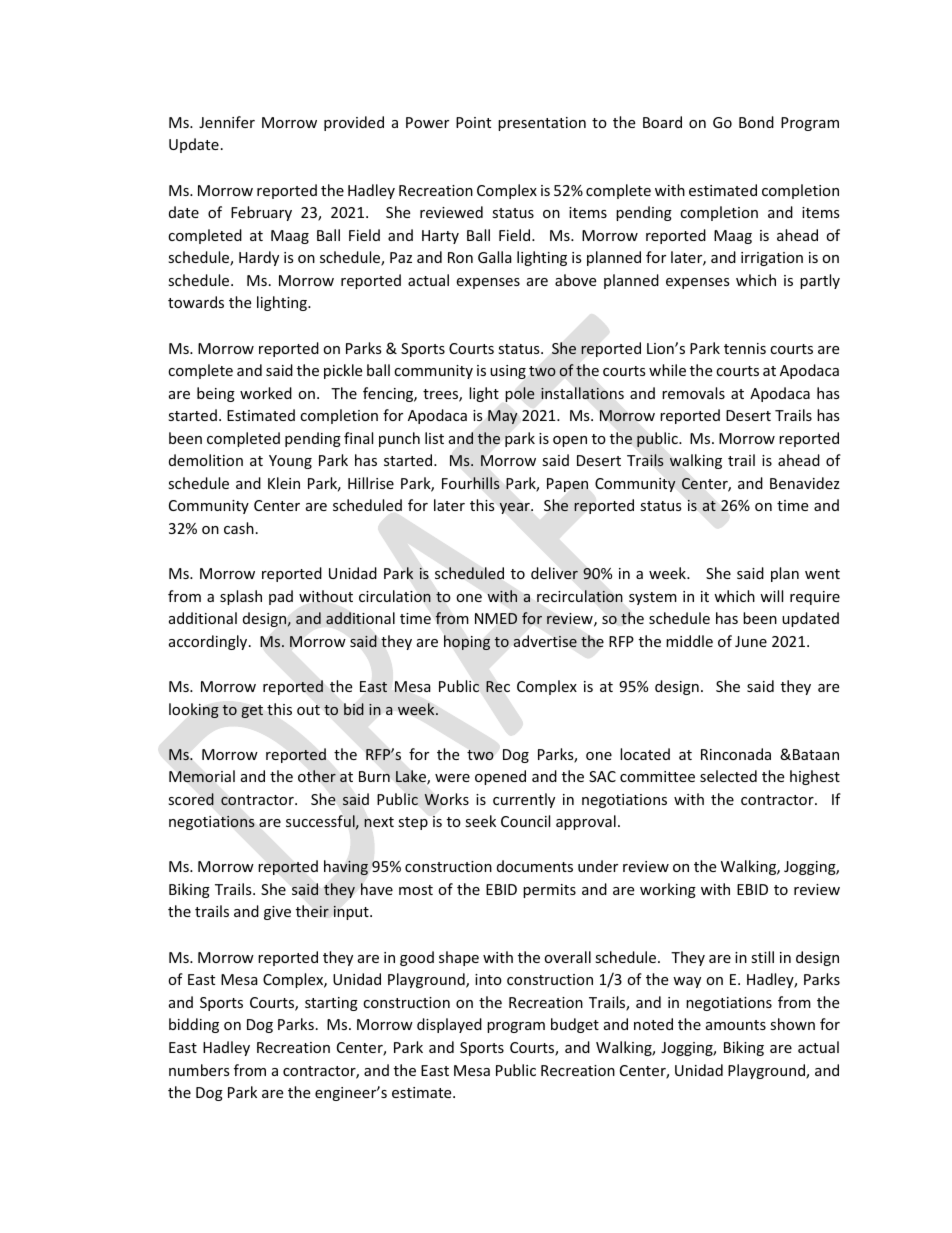 This page has width=952, height=1233. I want to click on Jennifer, so click(227, 122).
